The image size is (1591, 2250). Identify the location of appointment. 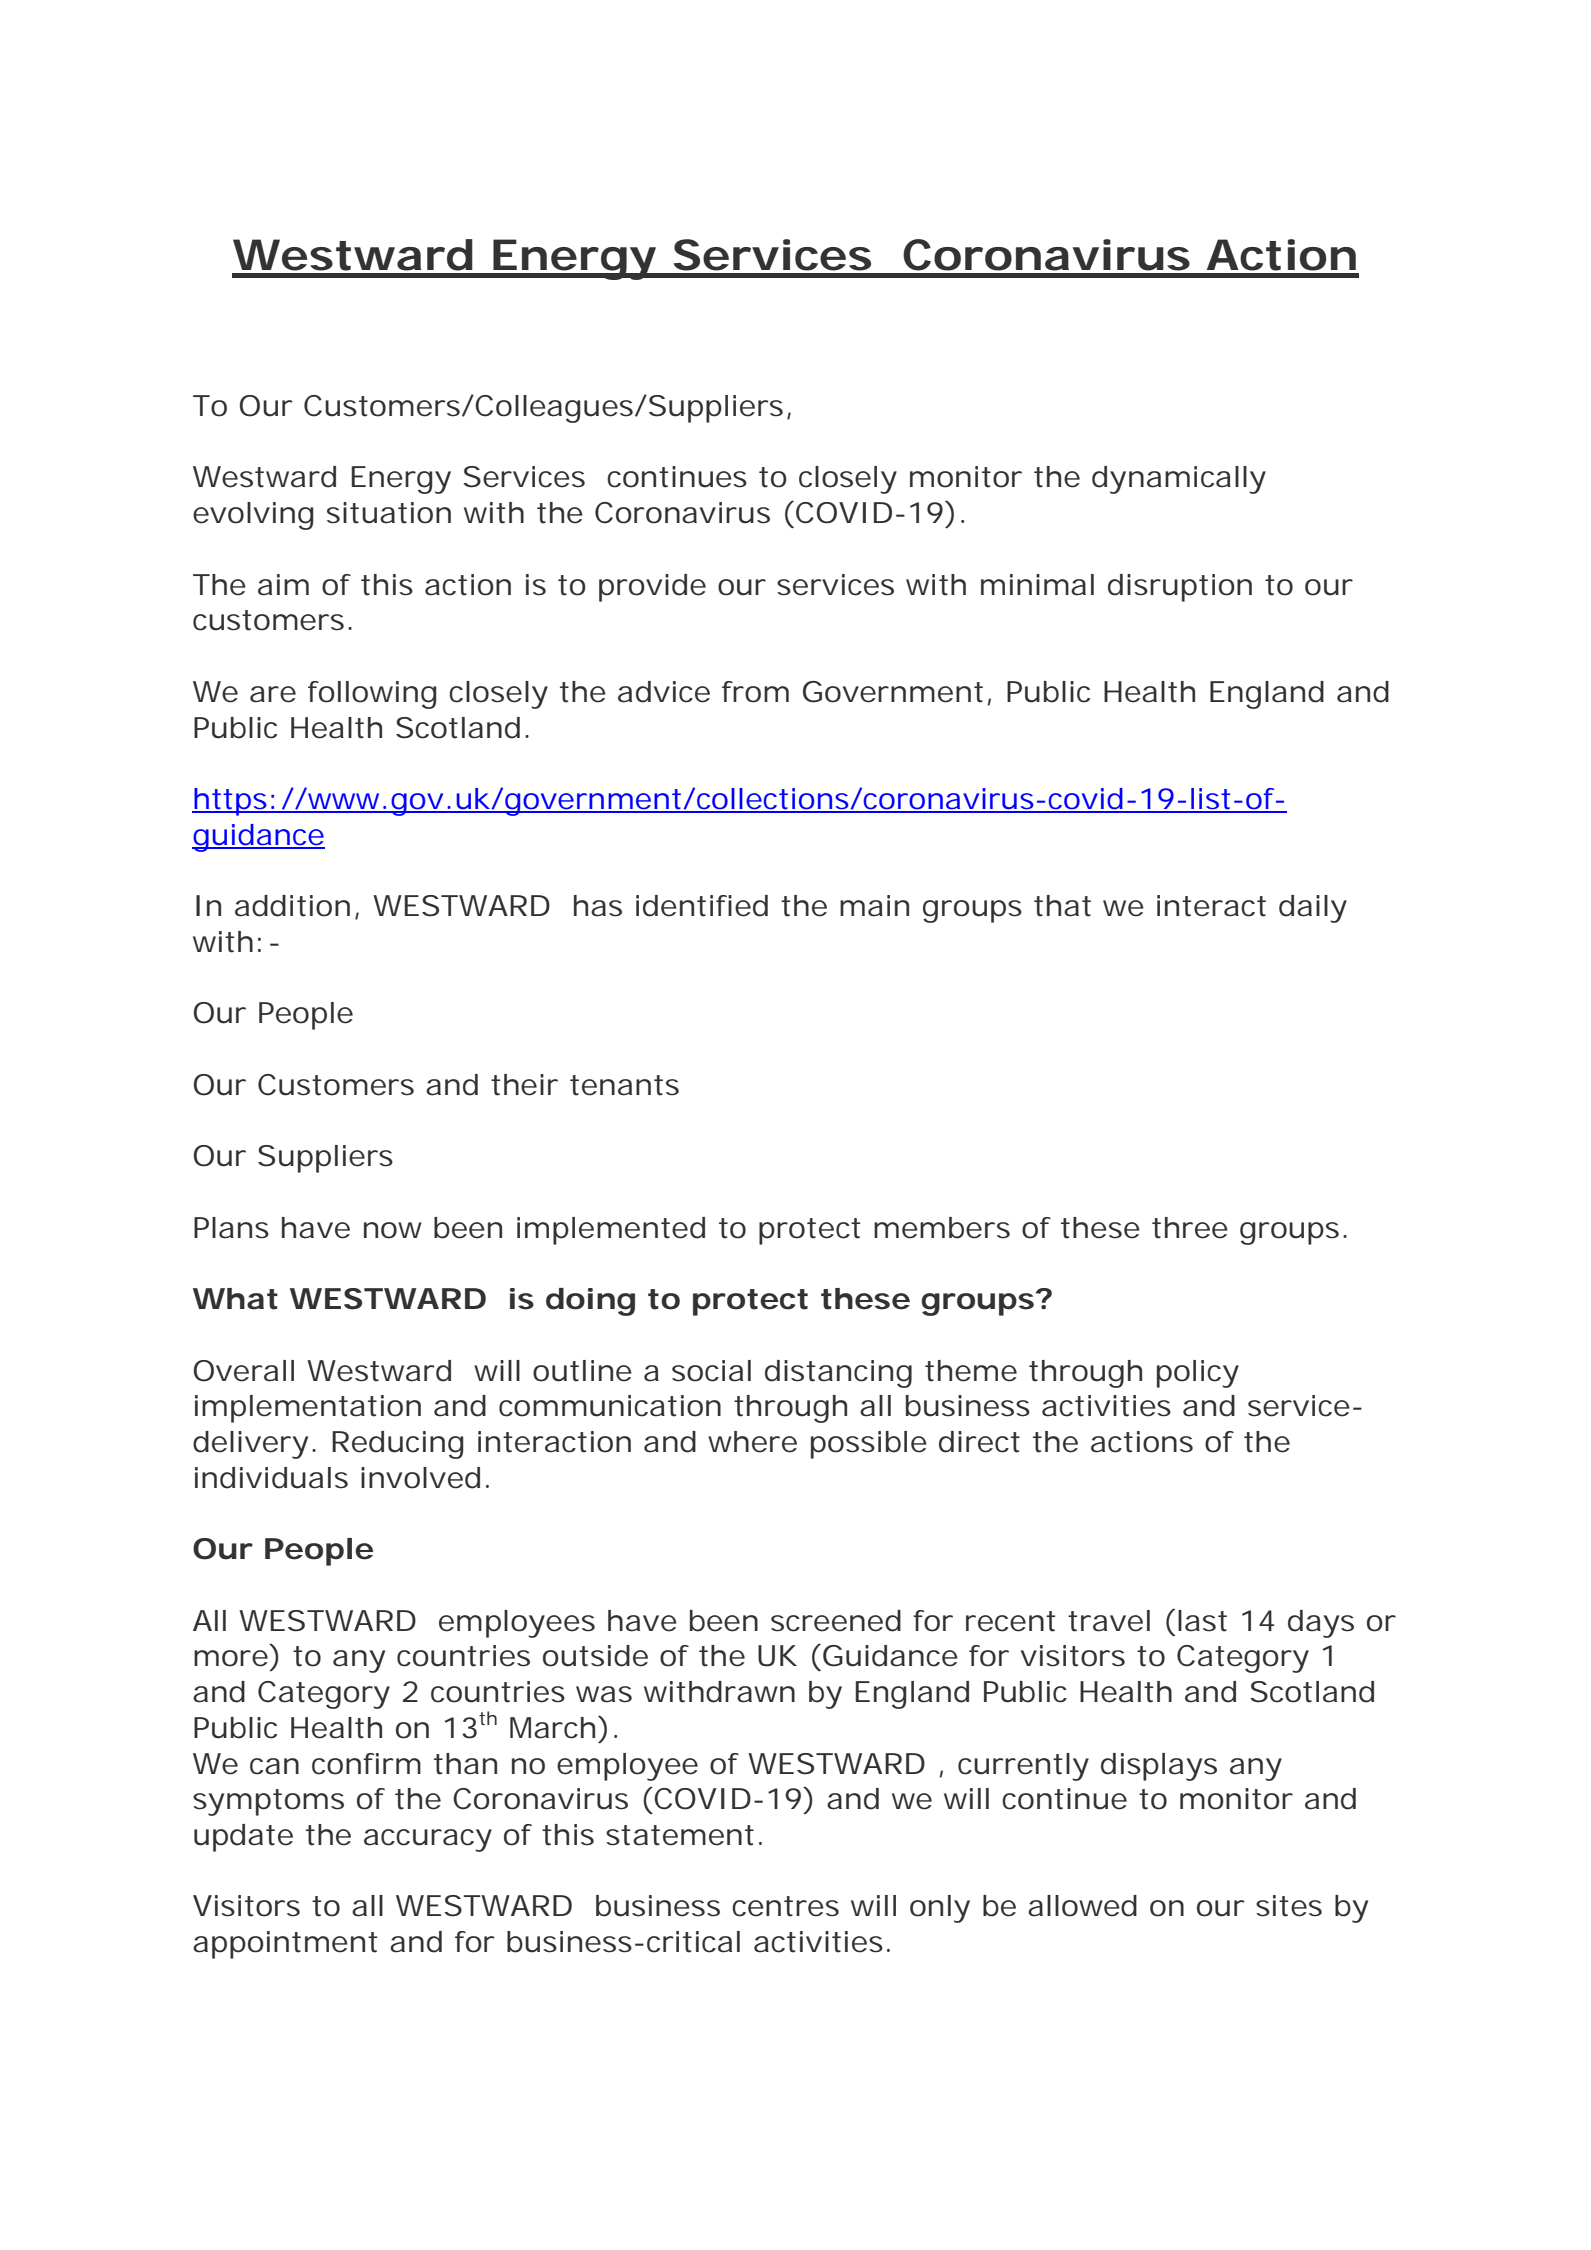
(285, 1945).
